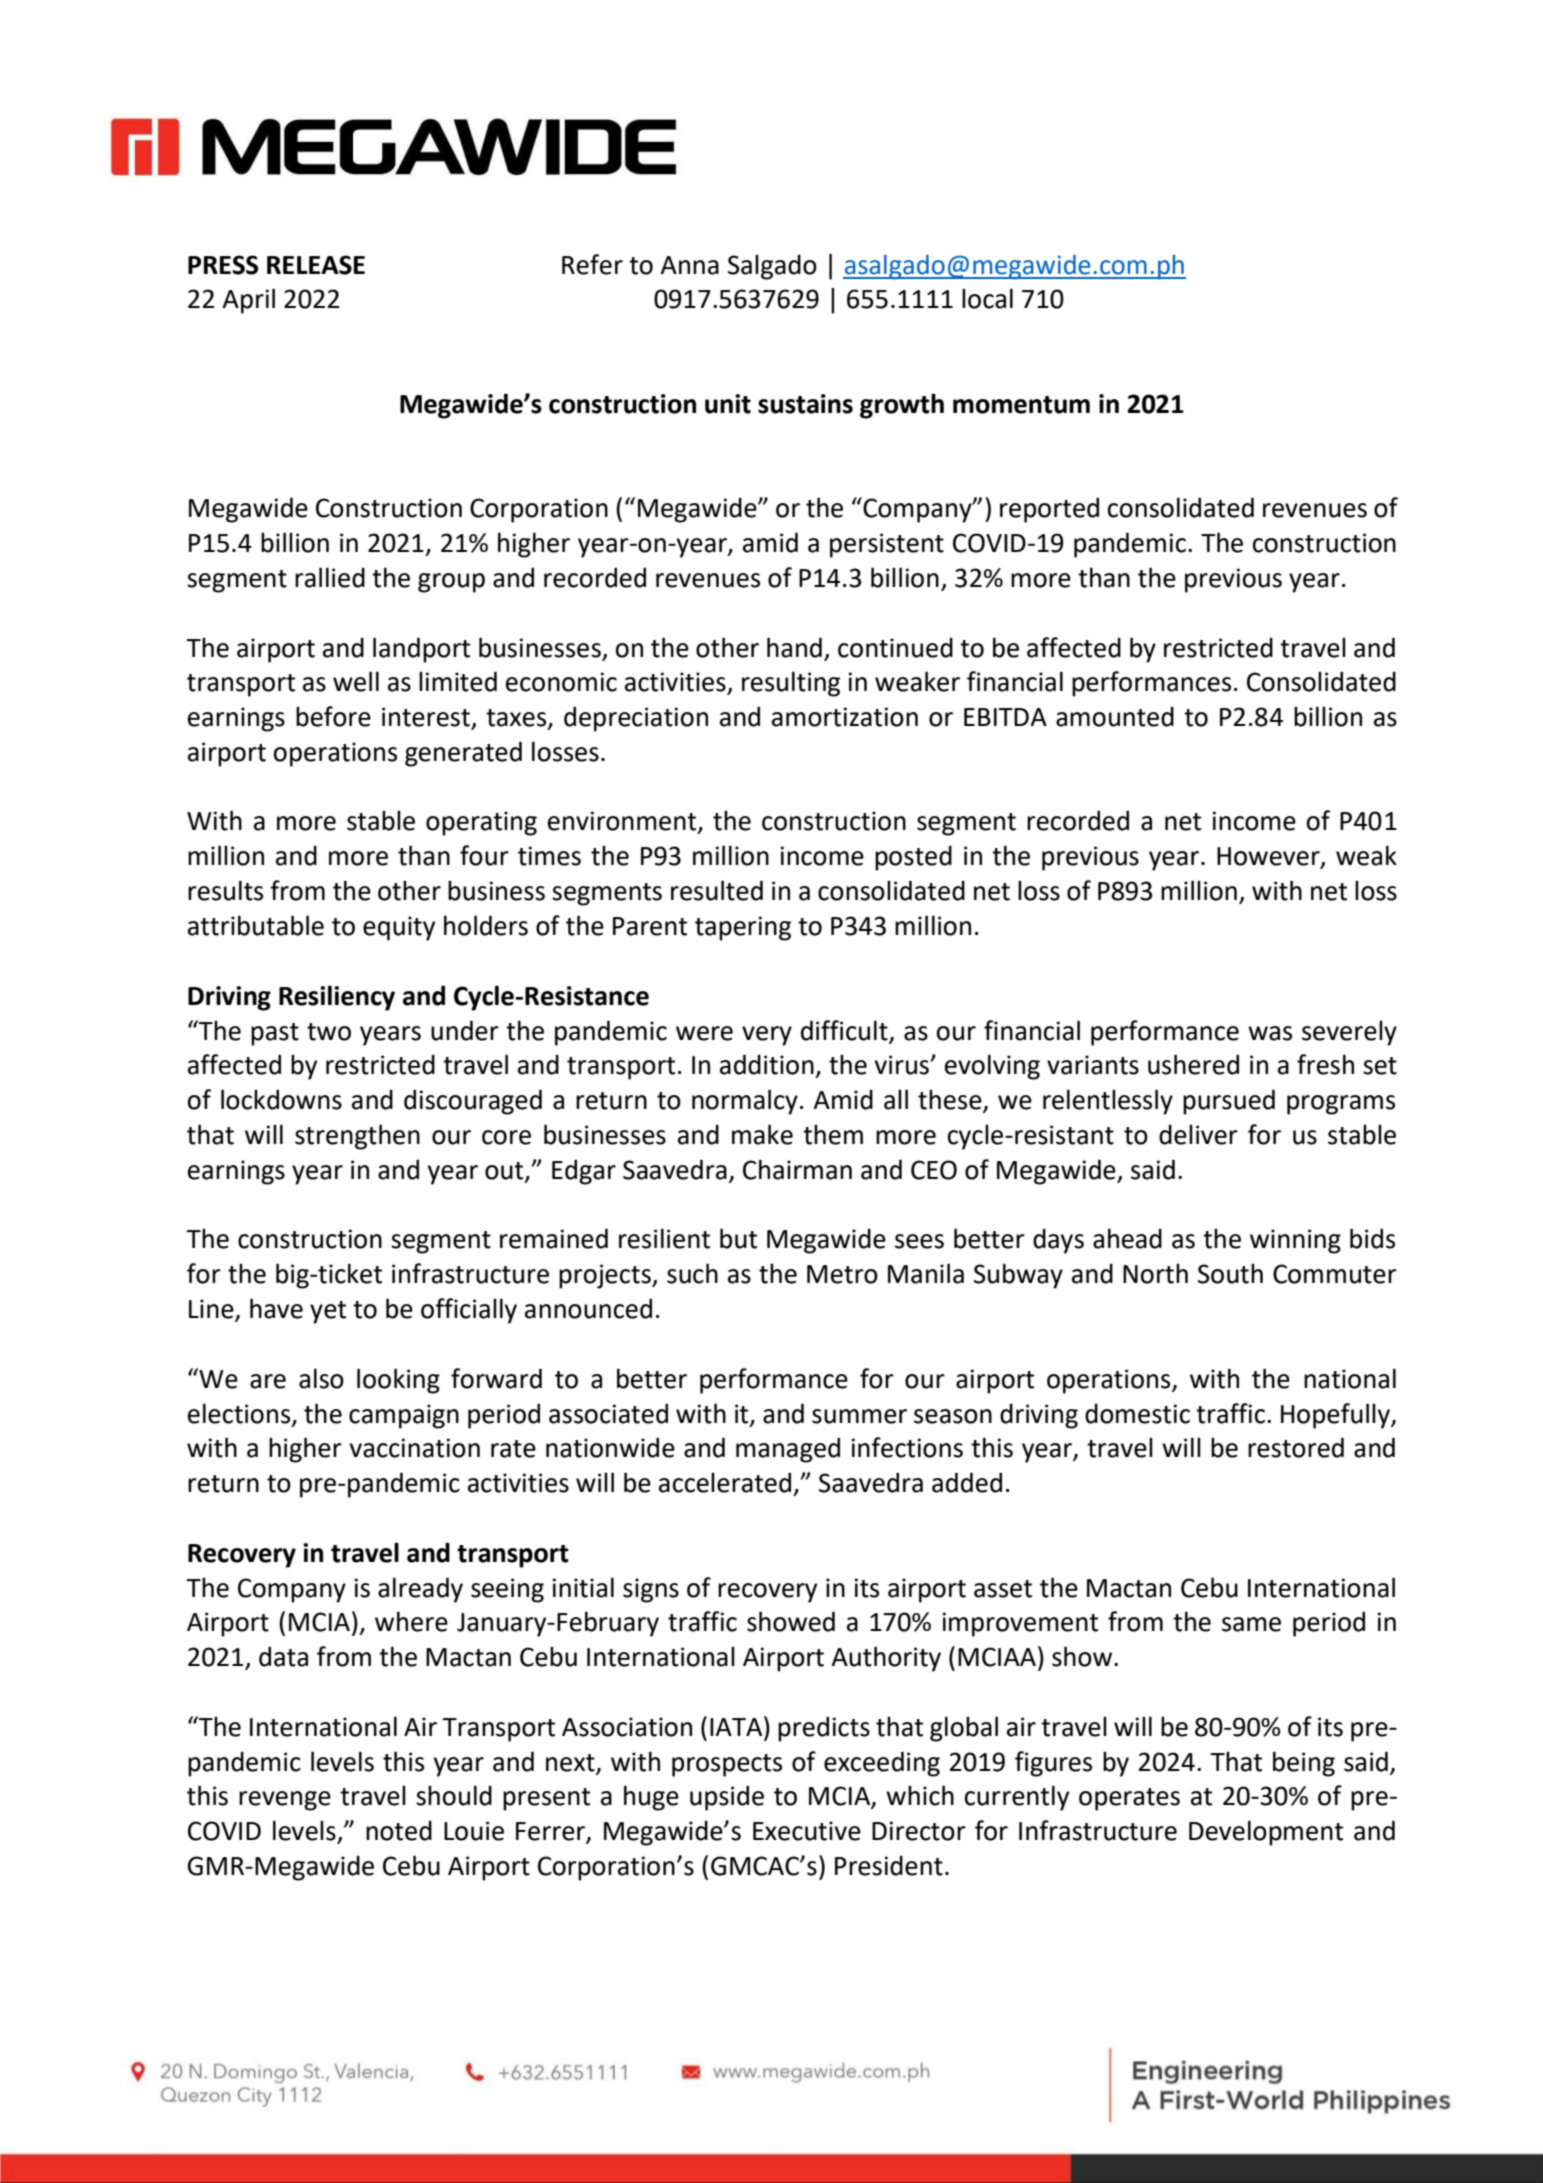  I want to click on South, so click(1230, 1273).
